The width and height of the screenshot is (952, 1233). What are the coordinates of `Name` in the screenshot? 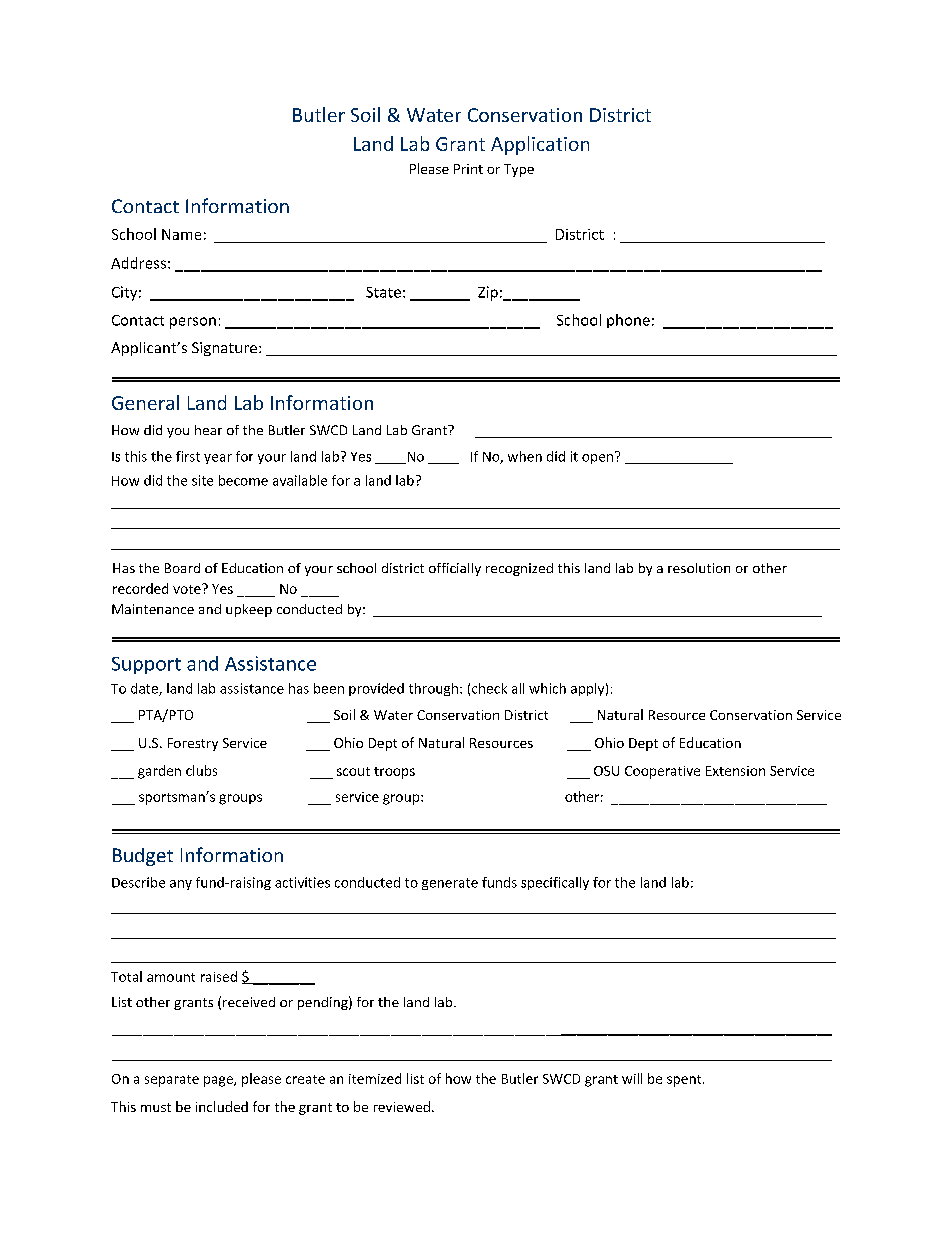 It's located at (181, 234).
